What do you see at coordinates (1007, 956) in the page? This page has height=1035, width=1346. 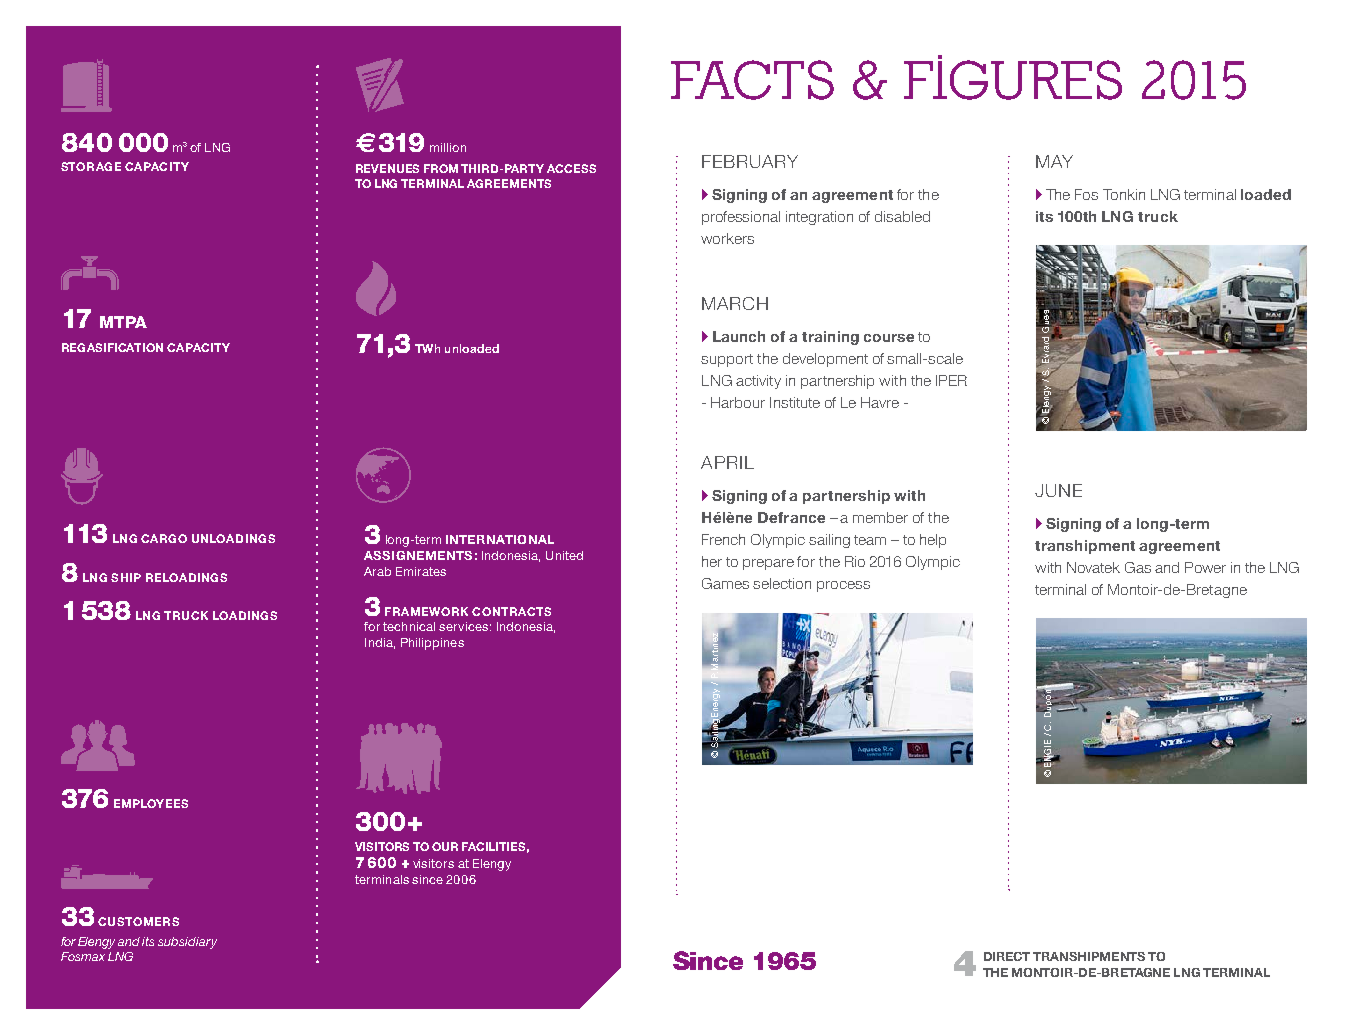 I see `DIRECT` at bounding box center [1007, 956].
